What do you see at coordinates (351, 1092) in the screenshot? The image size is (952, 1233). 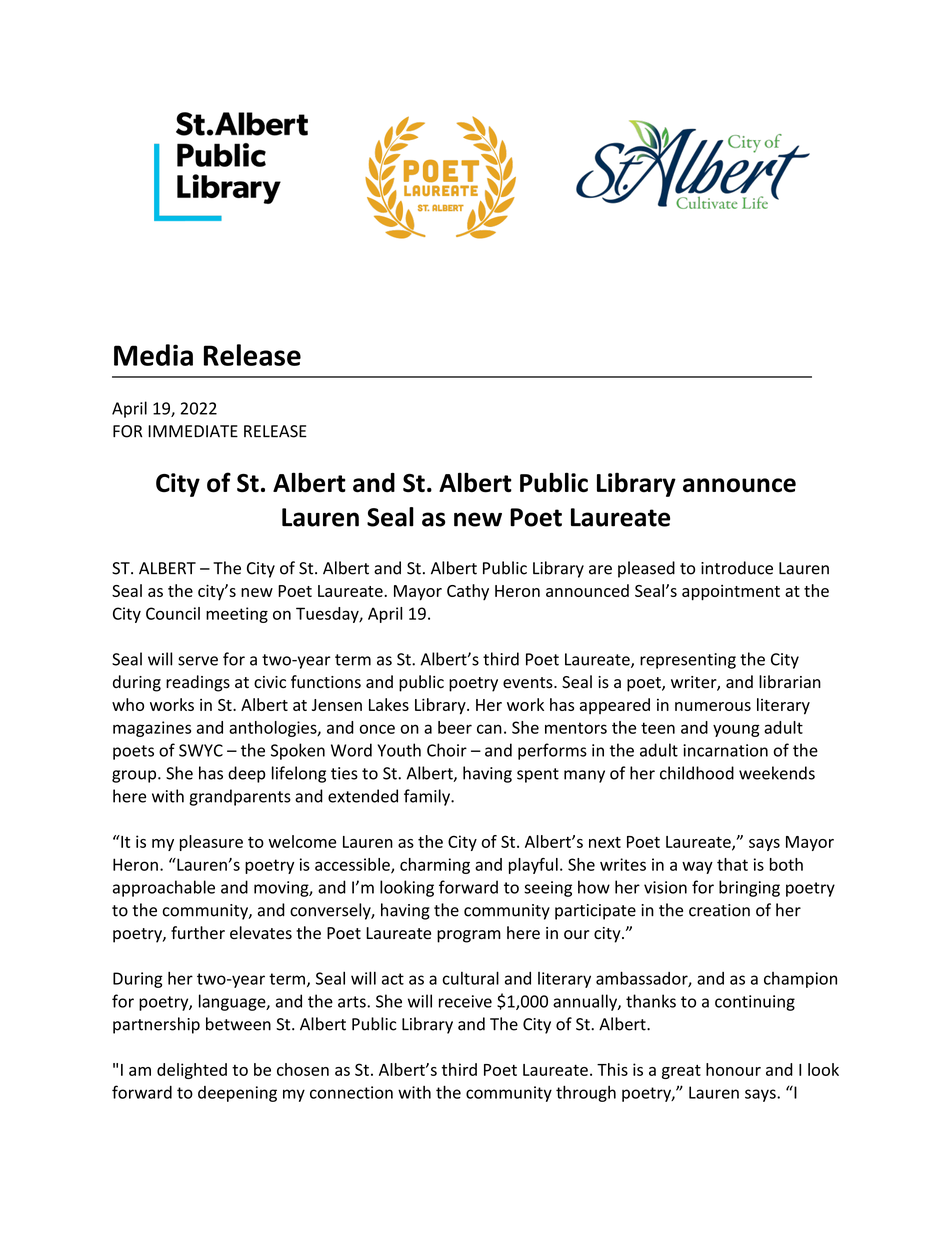 I see `connection` at bounding box center [351, 1092].
